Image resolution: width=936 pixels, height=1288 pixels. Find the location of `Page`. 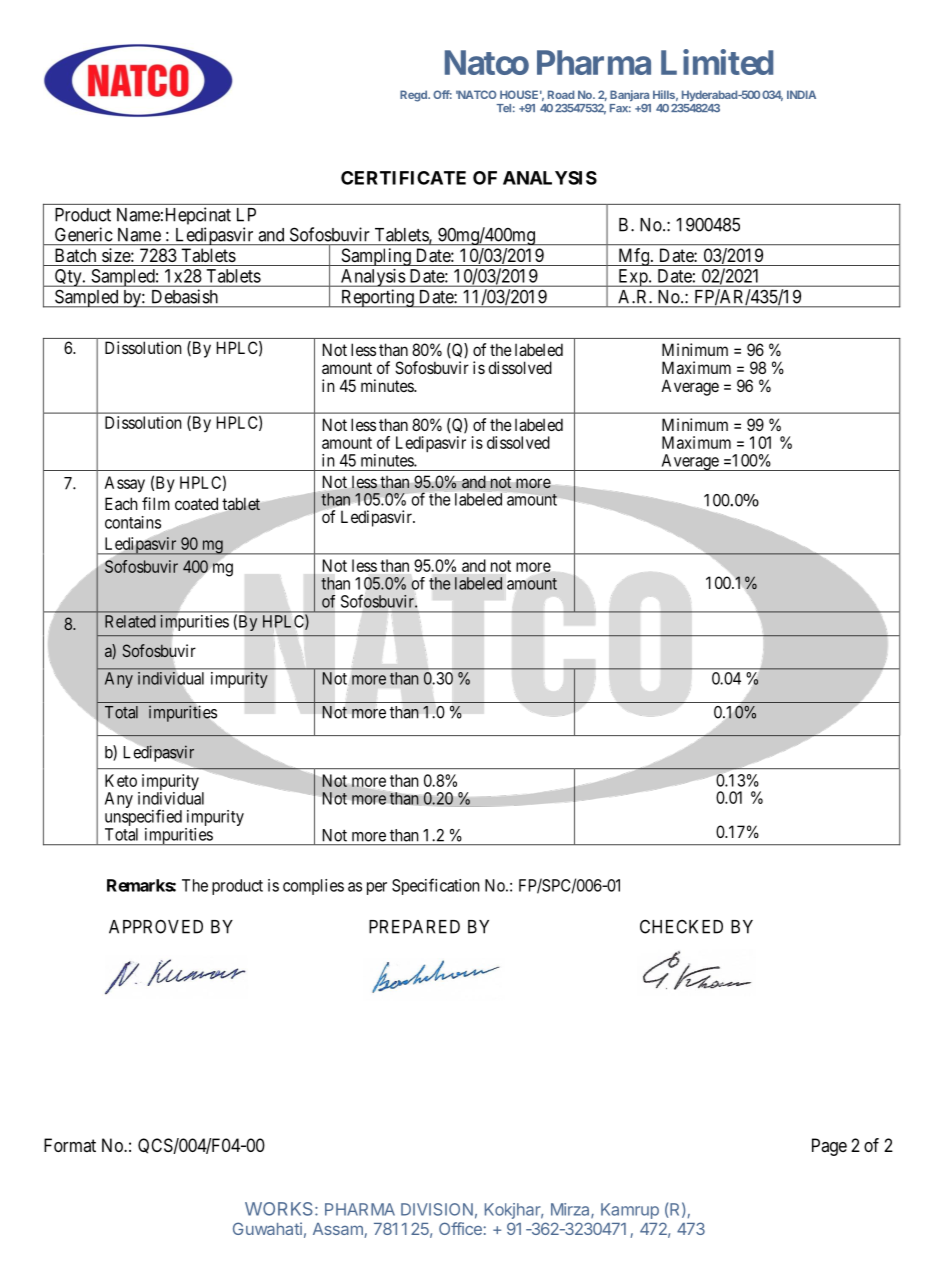

Page is located at coordinates (829, 1147).
